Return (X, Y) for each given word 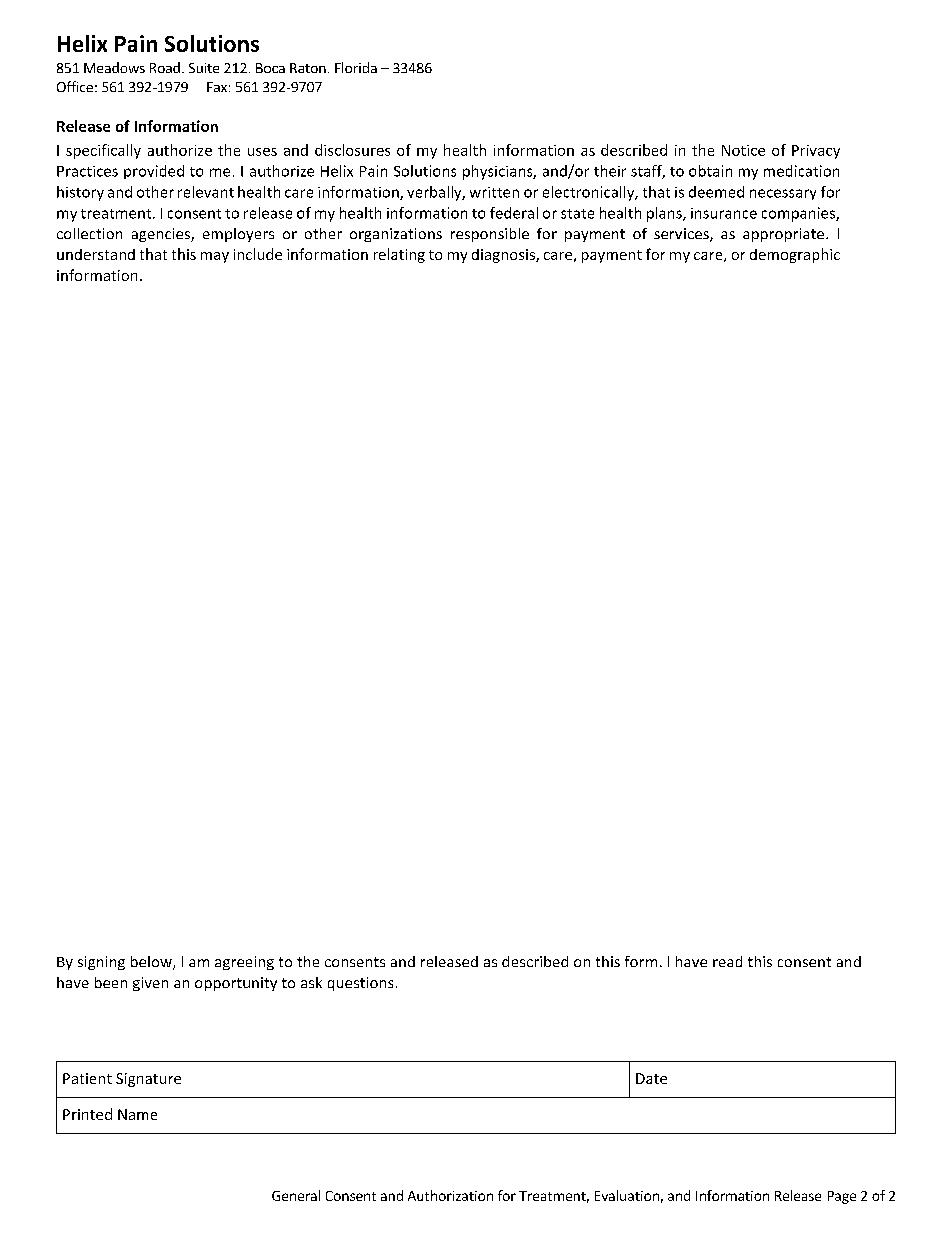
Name (137, 1114)
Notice (743, 150)
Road (165, 67)
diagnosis (504, 256)
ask (311, 982)
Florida (356, 67)
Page (842, 1197)
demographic (795, 255)
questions (360, 984)
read (727, 961)
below (152, 963)
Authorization (450, 1195)
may (215, 257)
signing (101, 963)
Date (651, 1078)
